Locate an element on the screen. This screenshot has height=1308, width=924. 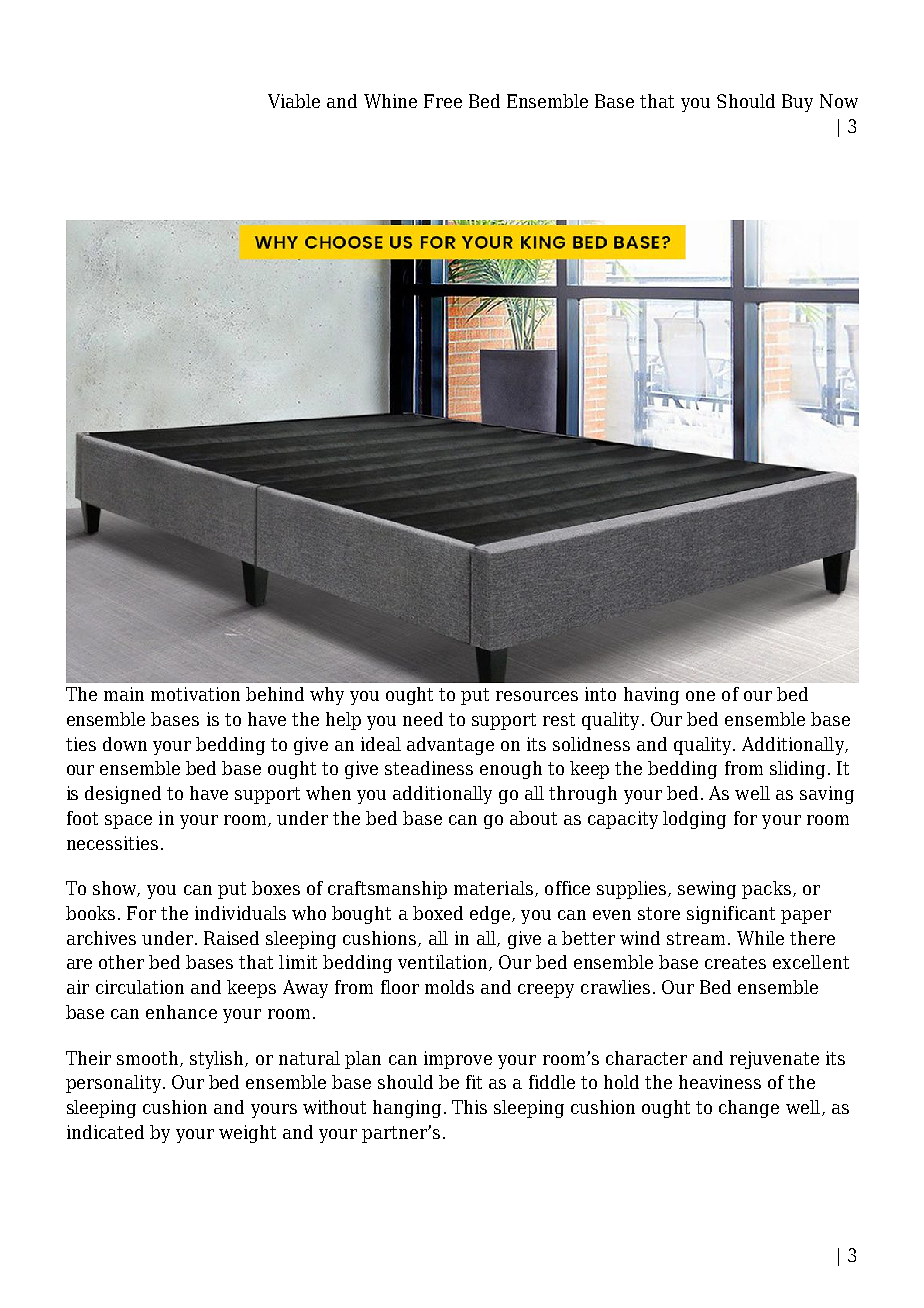
one is located at coordinates (700, 696).
